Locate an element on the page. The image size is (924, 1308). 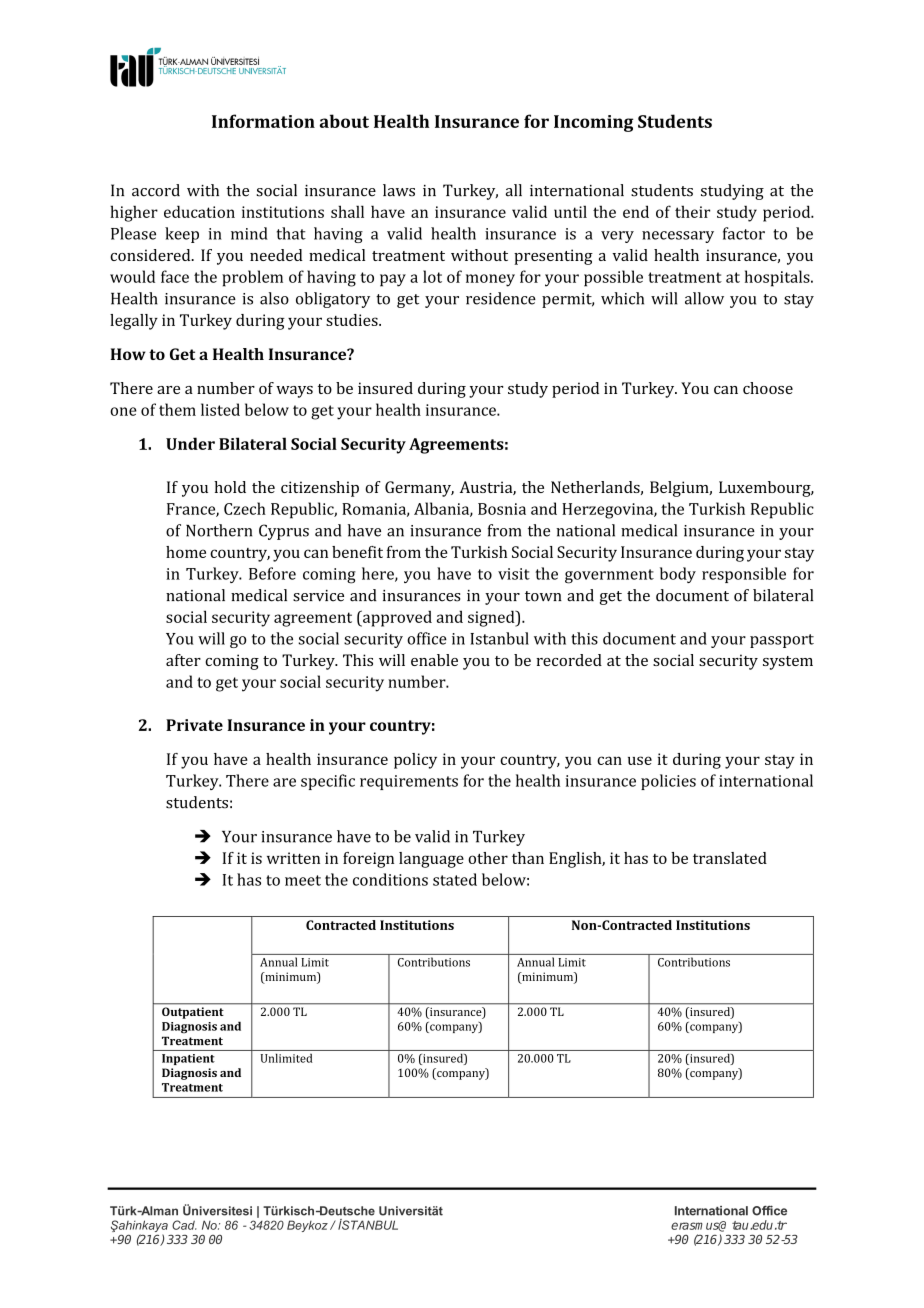
enable is located at coordinates (434, 660).
